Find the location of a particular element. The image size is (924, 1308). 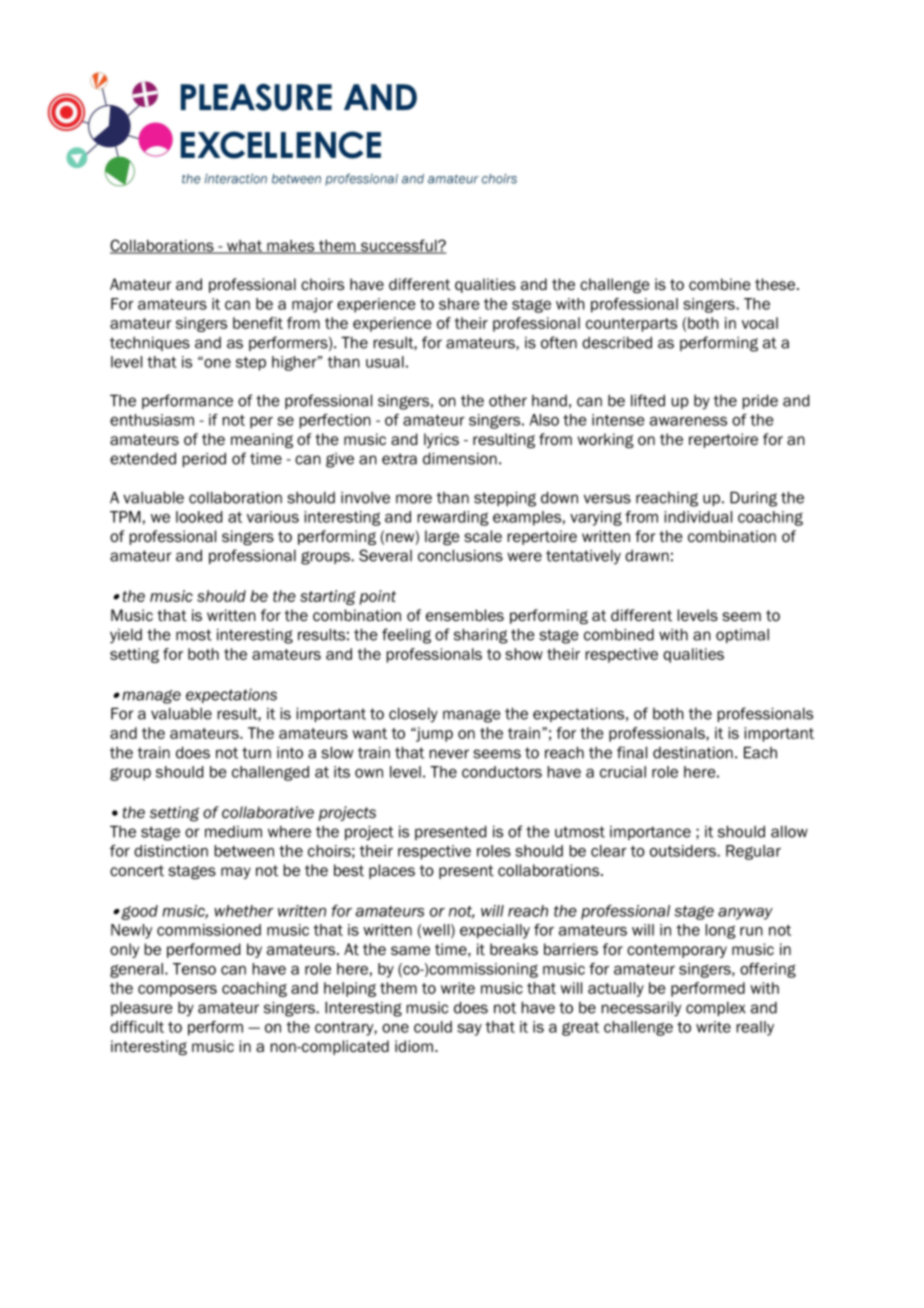

outsiders is located at coordinates (684, 851).
